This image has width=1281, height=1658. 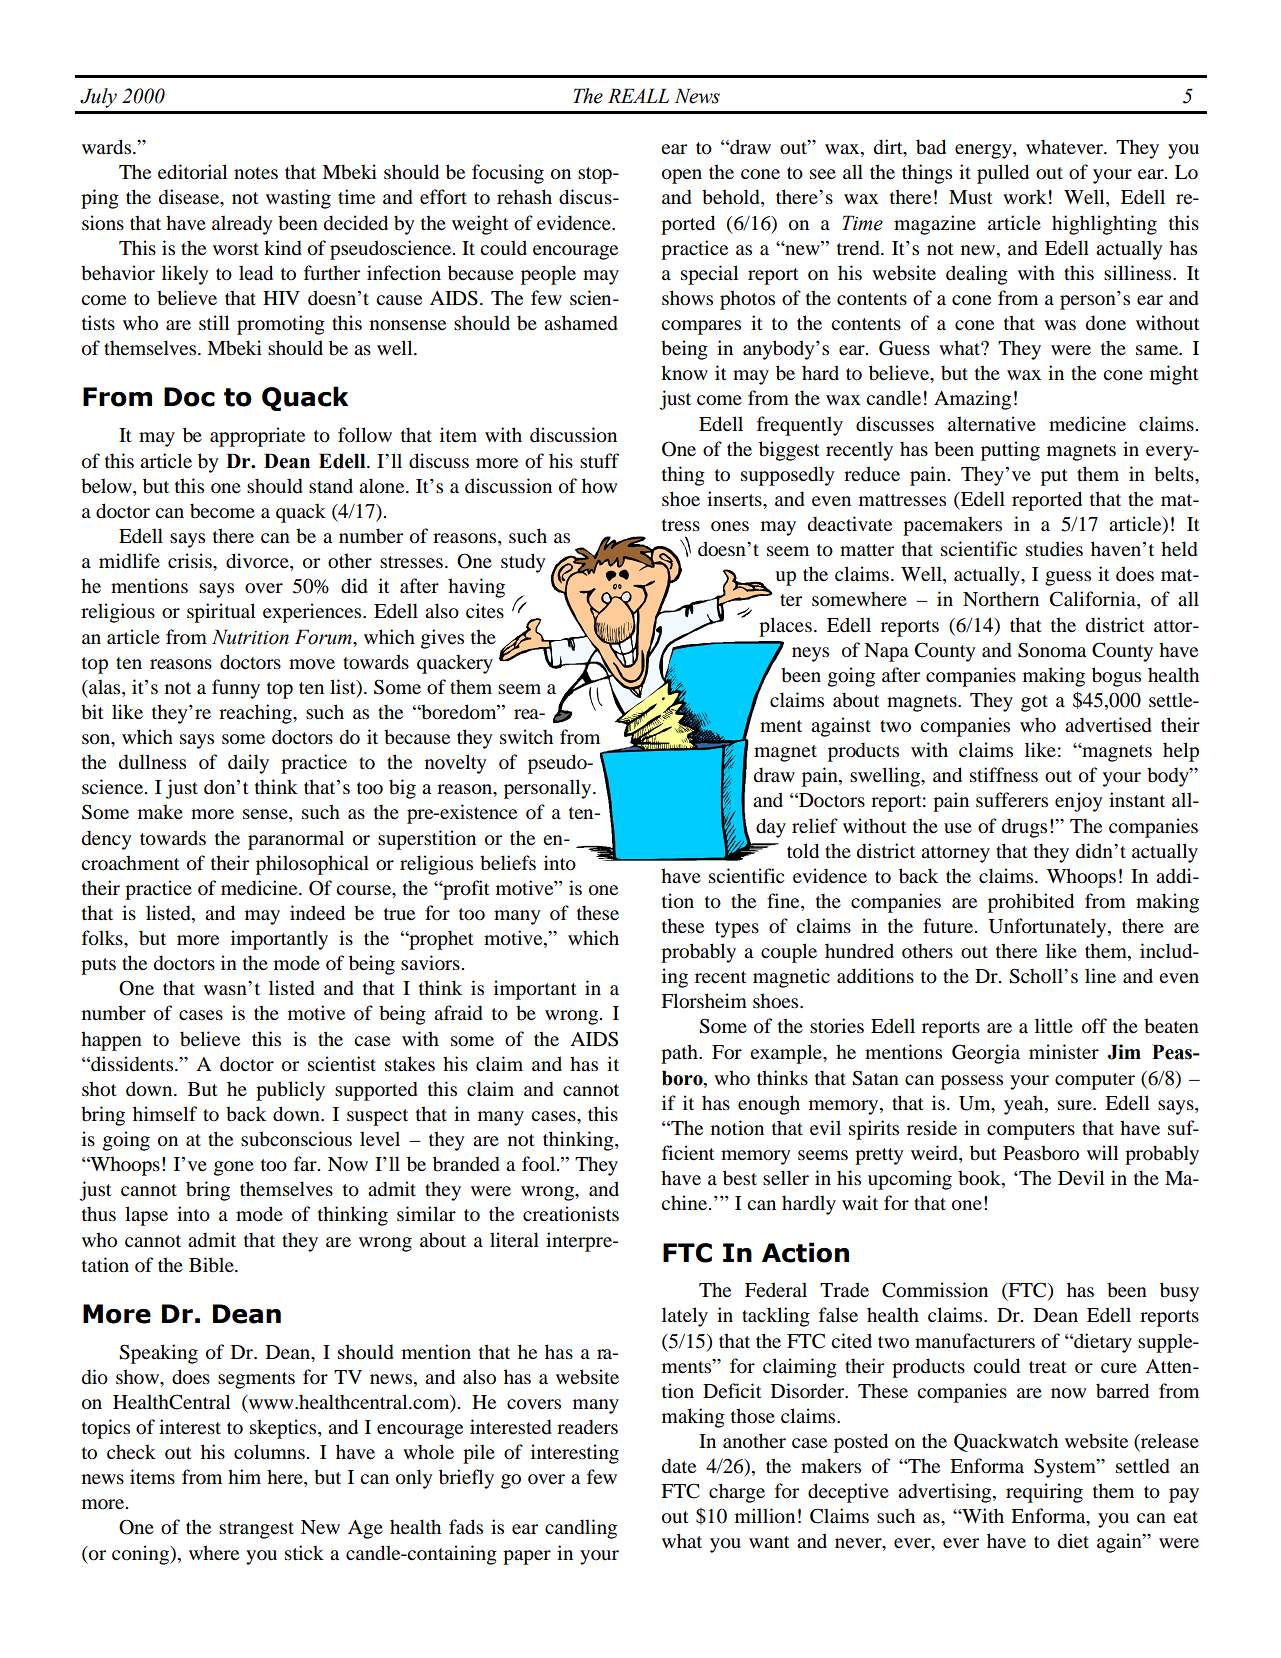 I want to click on drugs, so click(x=1024, y=828).
